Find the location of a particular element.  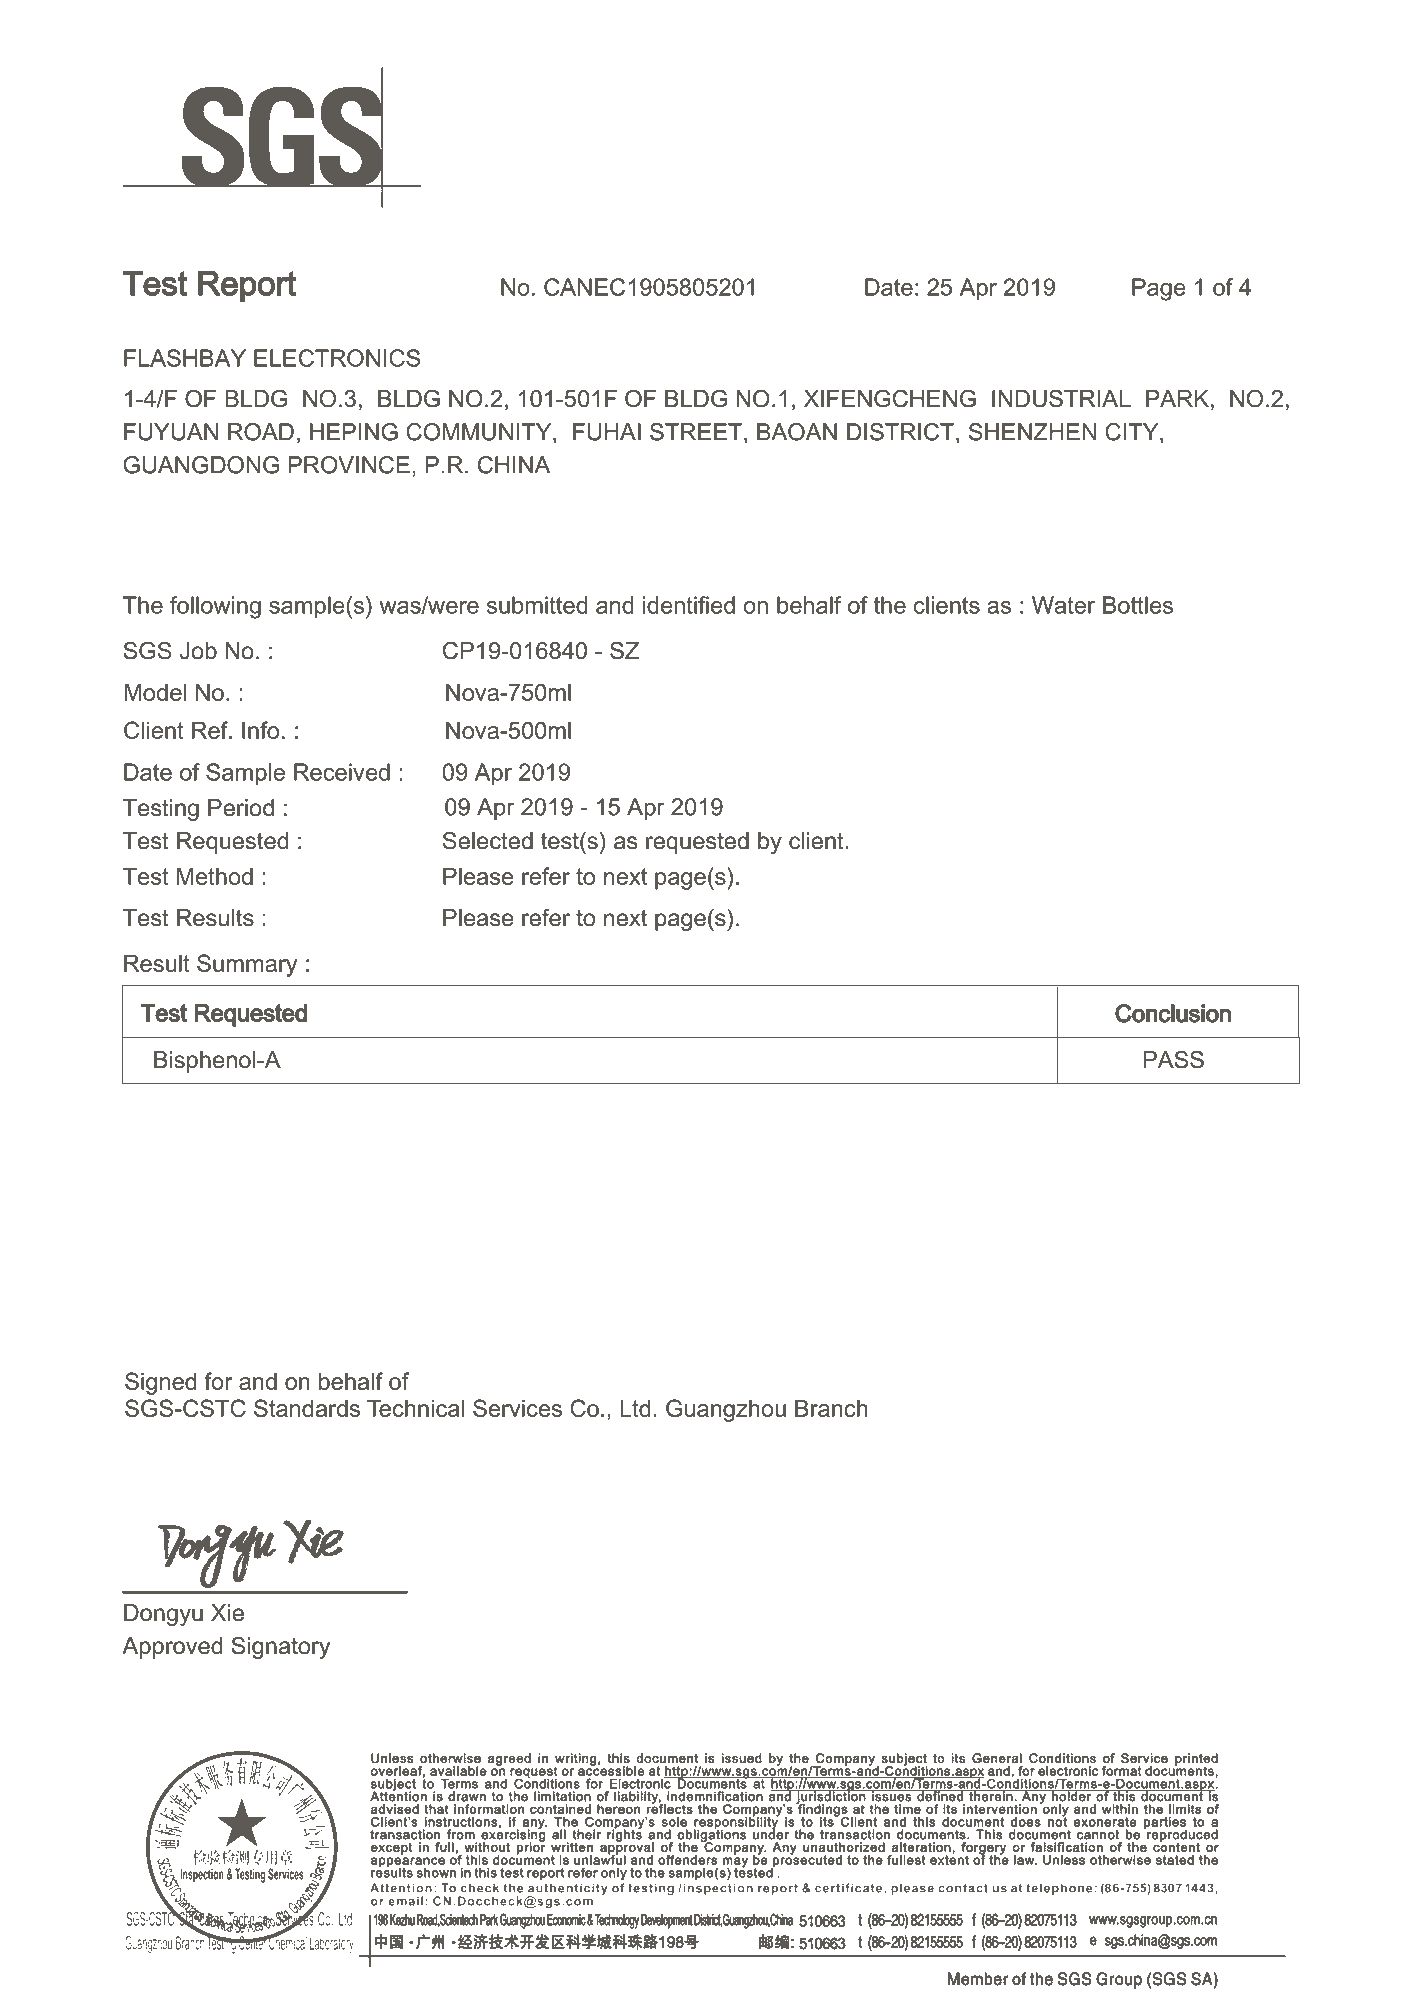

for is located at coordinates (218, 1381).
